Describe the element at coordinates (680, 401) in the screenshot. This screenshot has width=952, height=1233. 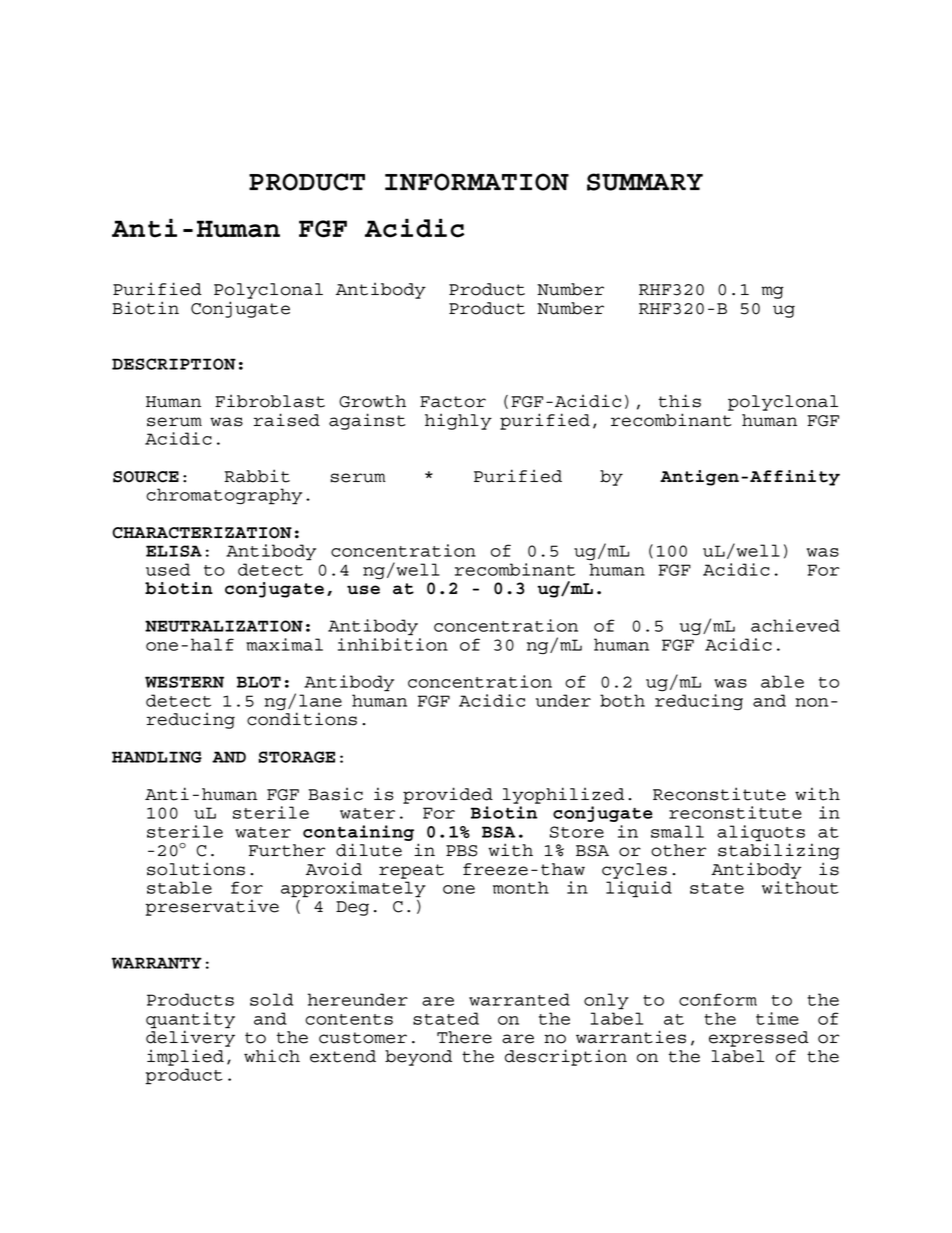
I see `this` at that location.
